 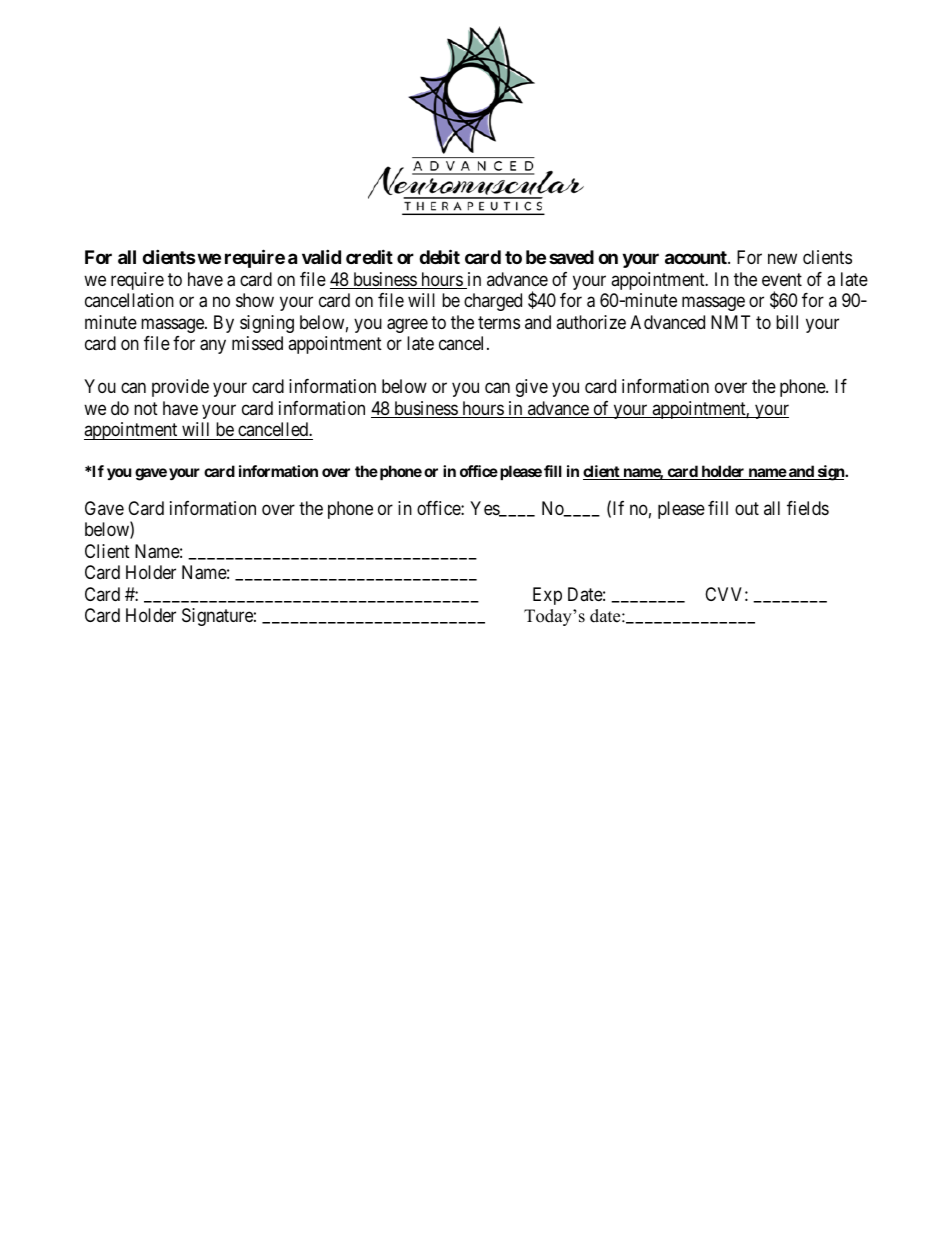 What do you see at coordinates (321, 257) in the screenshot?
I see `valid` at bounding box center [321, 257].
